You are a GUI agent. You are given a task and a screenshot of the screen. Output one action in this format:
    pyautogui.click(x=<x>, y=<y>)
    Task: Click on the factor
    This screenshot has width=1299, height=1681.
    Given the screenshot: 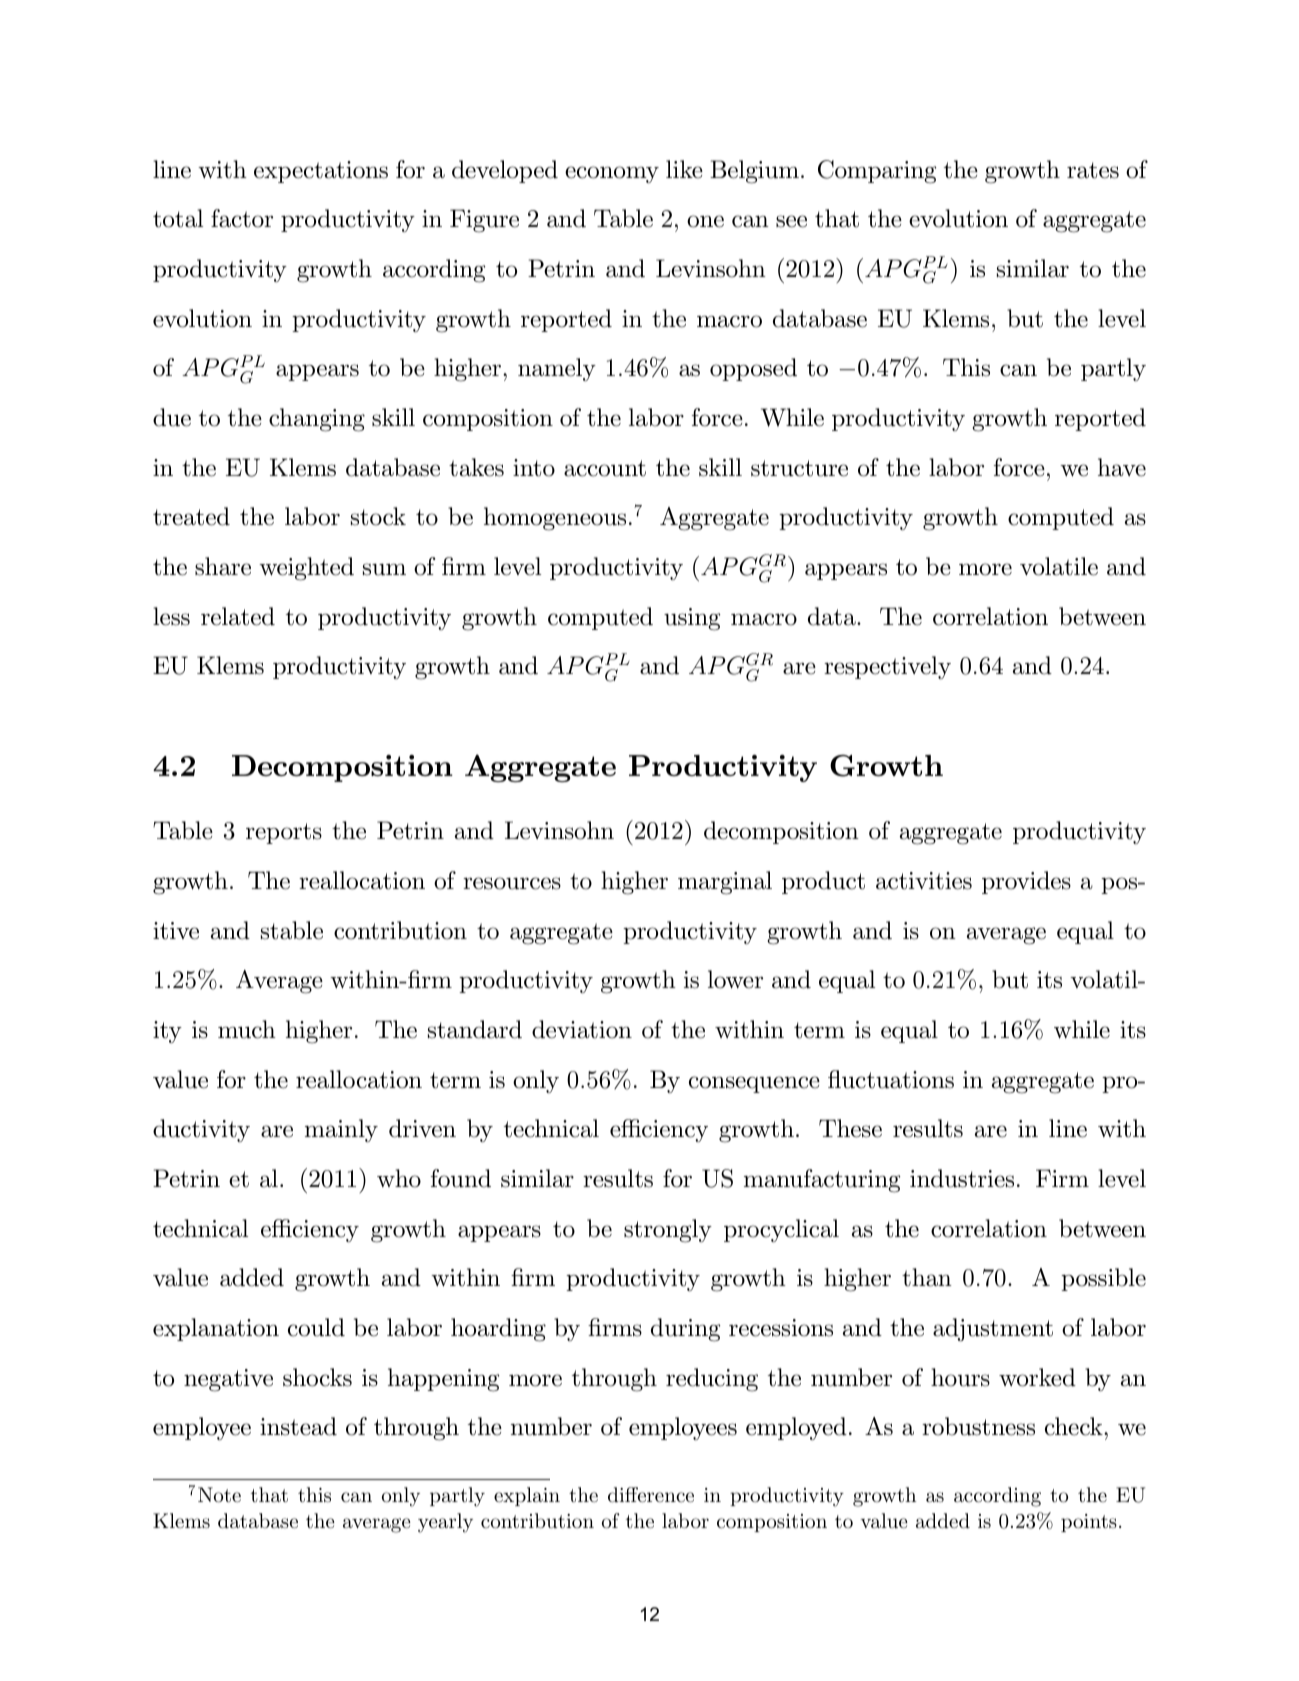 What is the action you would take?
    pyautogui.click(x=242, y=218)
